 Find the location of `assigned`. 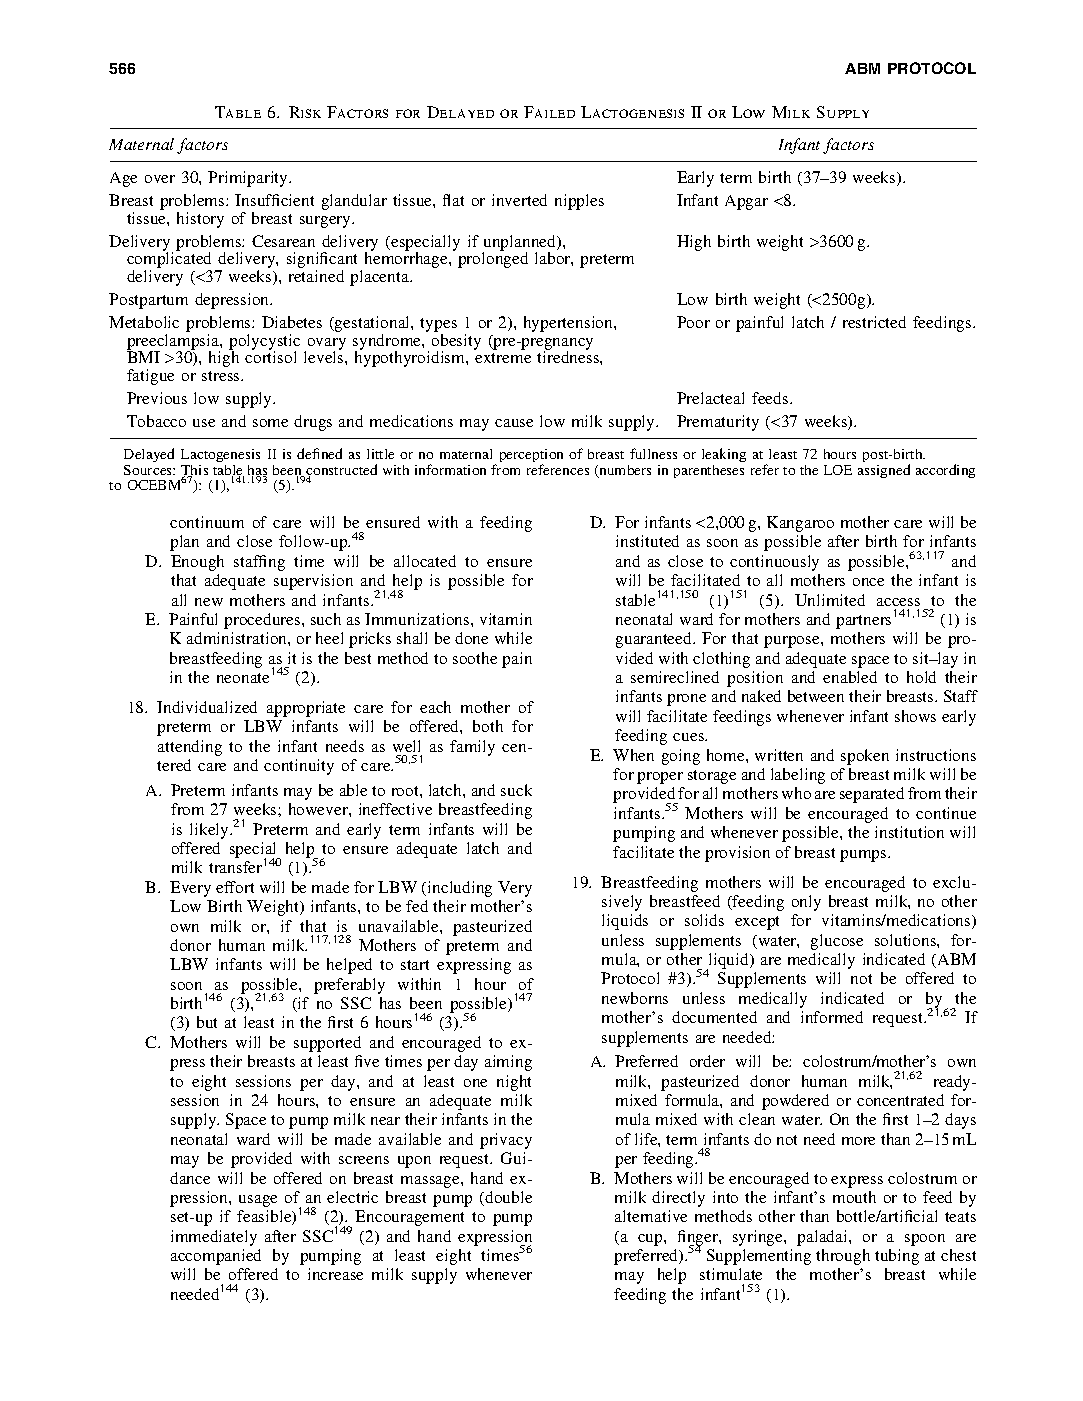

assigned is located at coordinates (884, 471).
